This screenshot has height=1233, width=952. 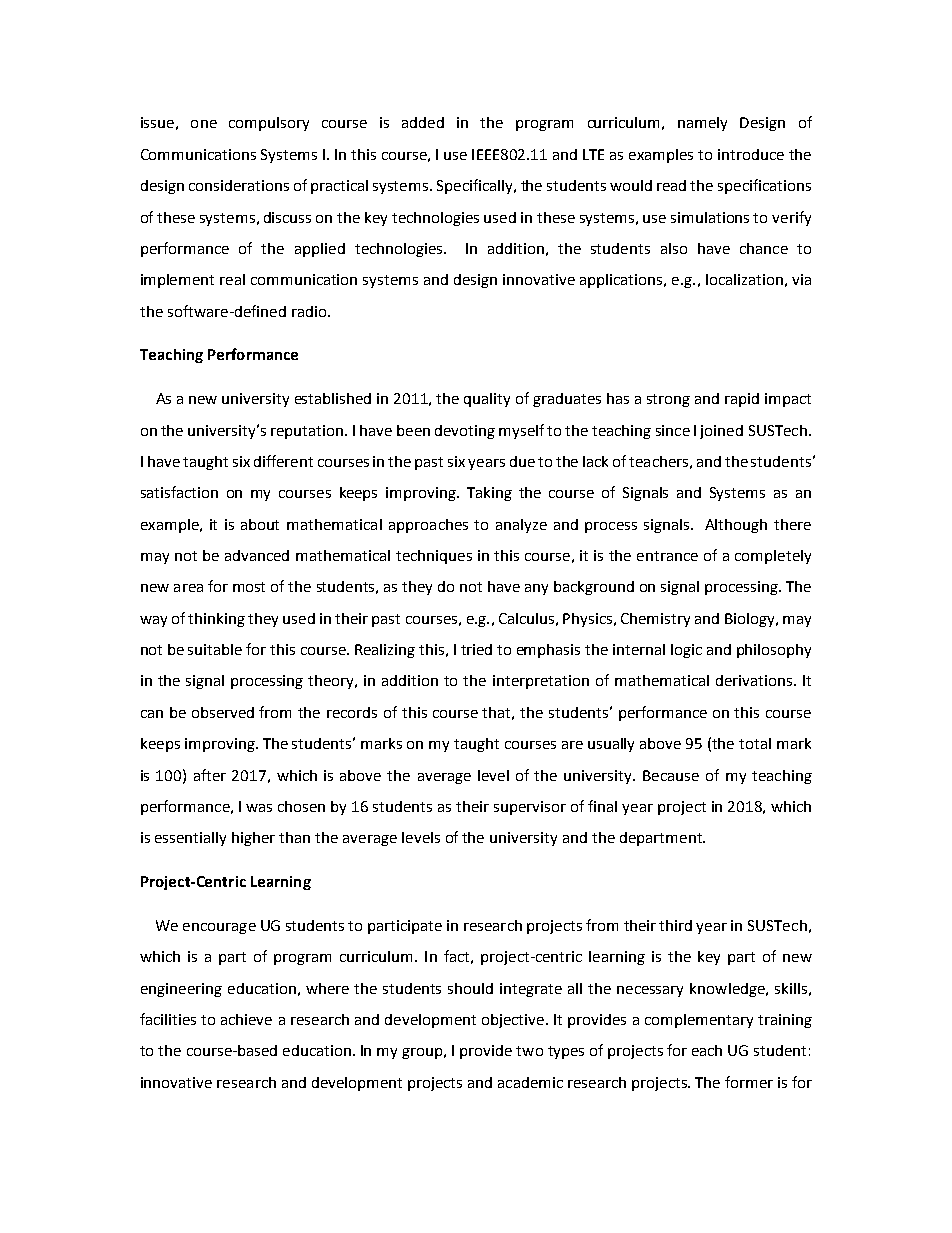 What do you see at coordinates (253, 839) in the screenshot?
I see `higher` at bounding box center [253, 839].
